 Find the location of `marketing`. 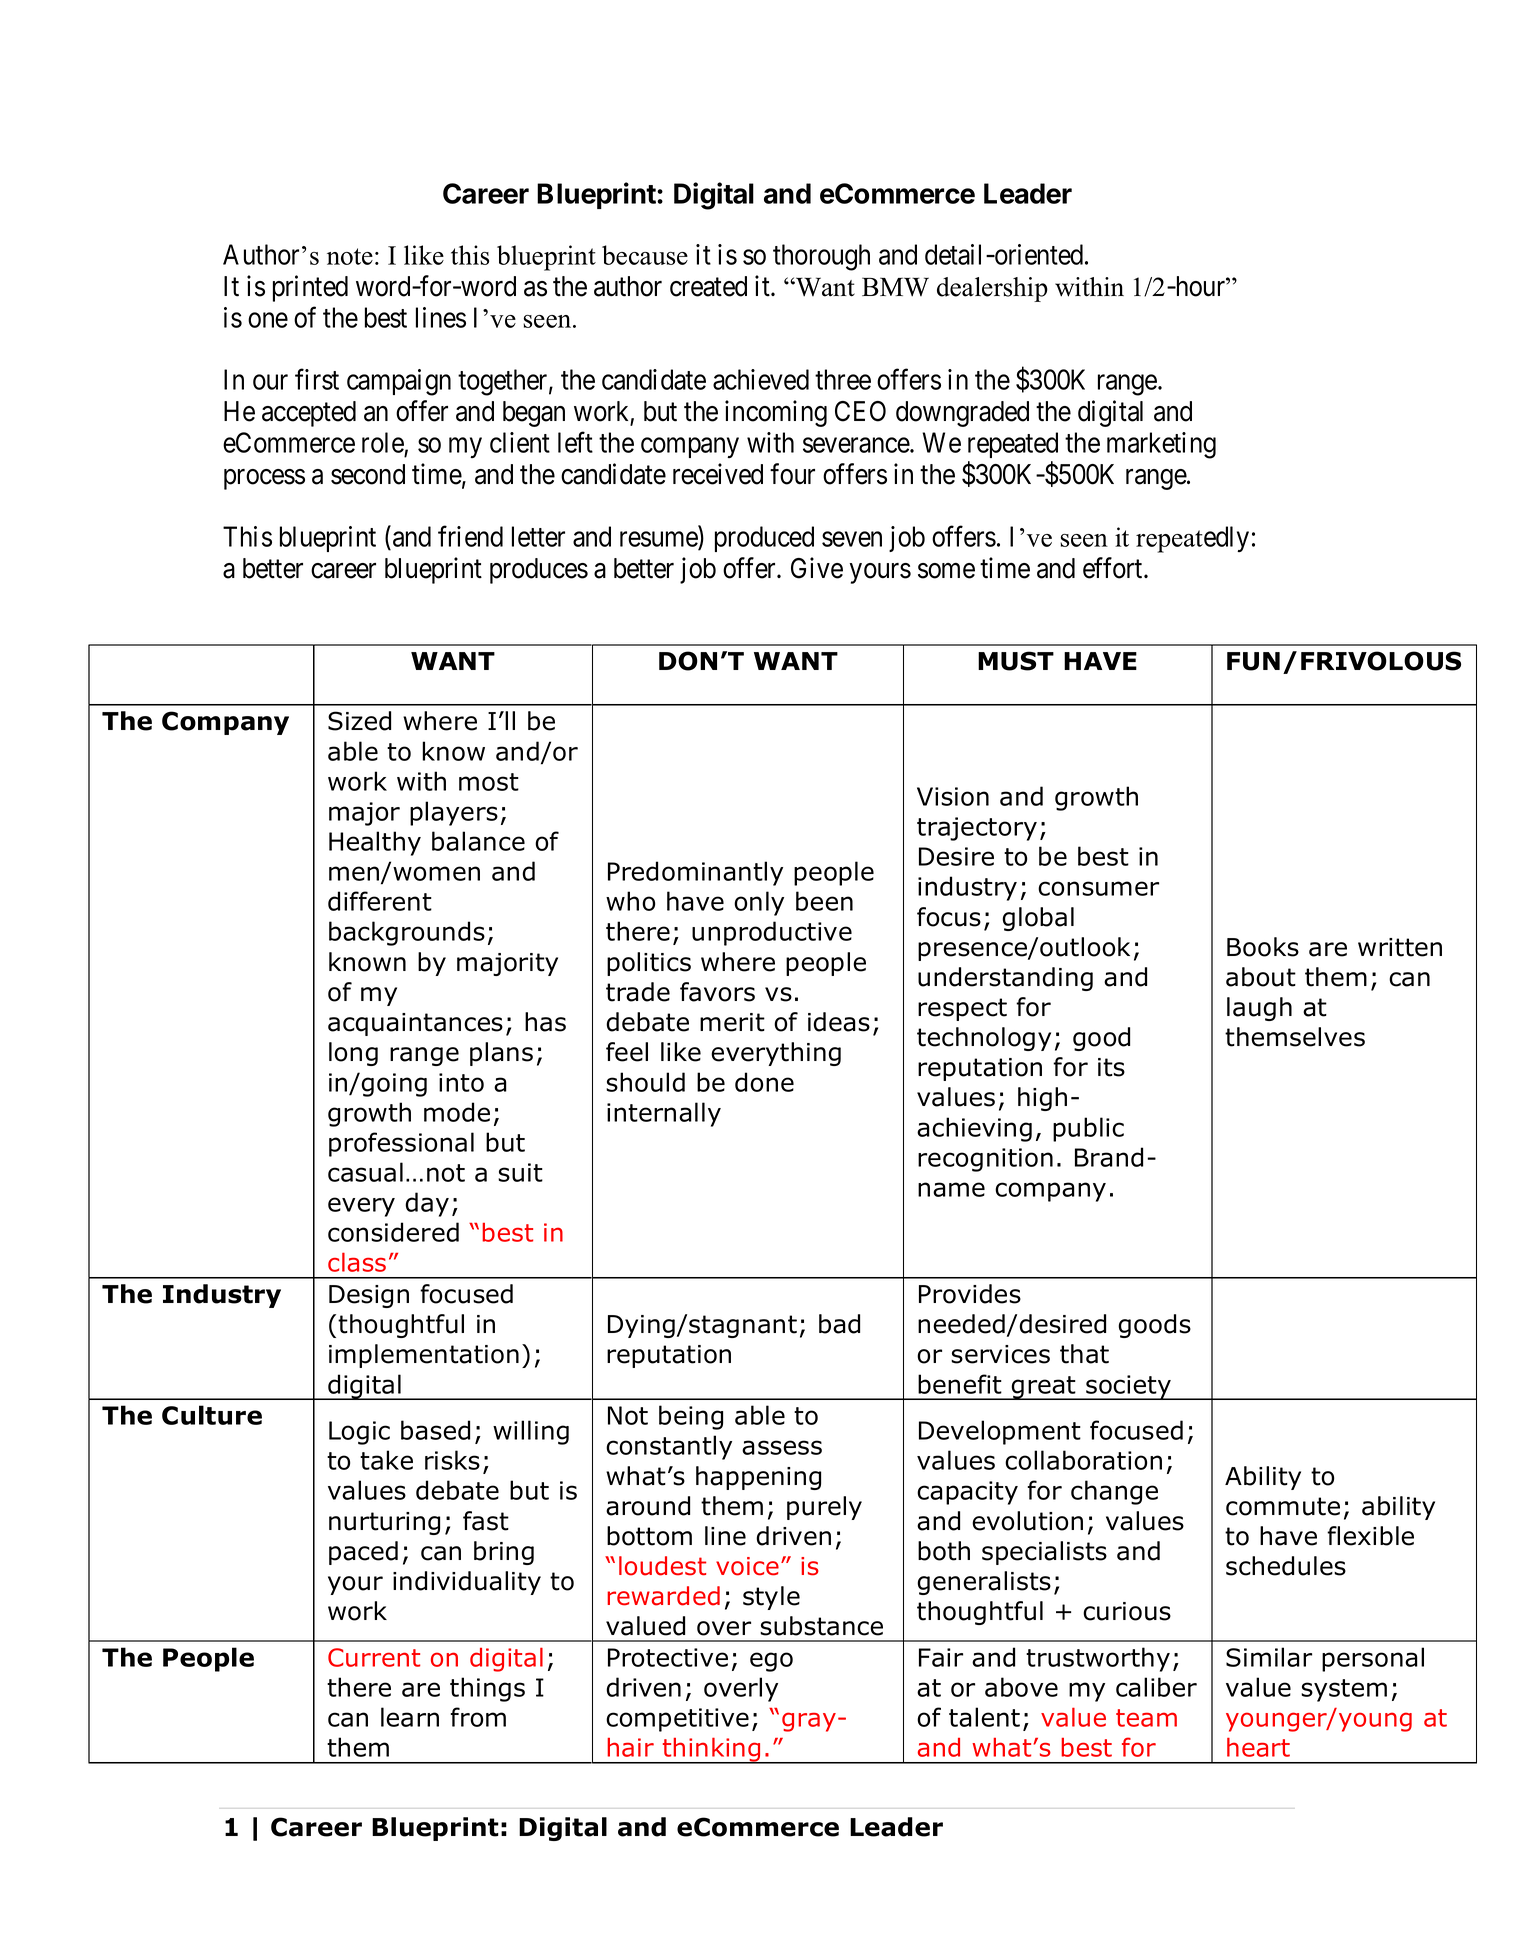

marketing is located at coordinates (1161, 445).
